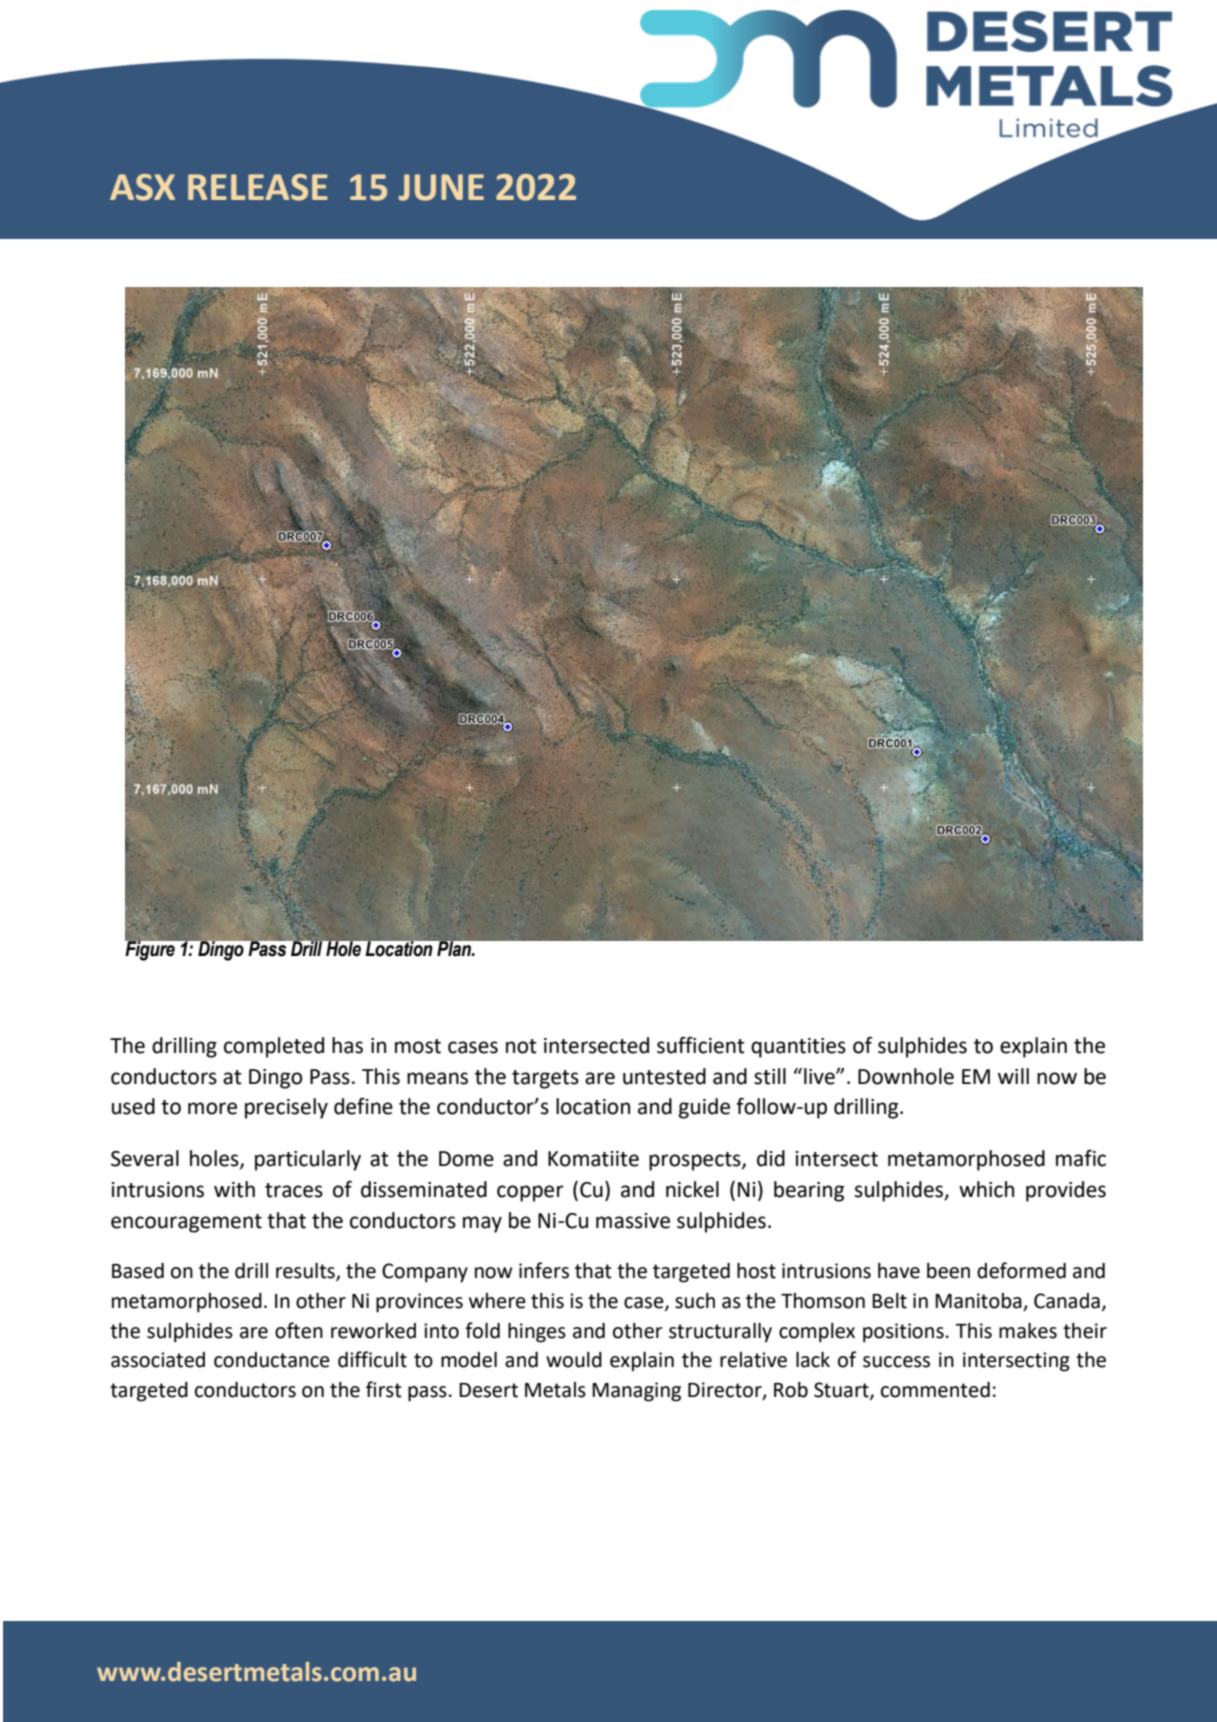  Describe the element at coordinates (212, 1108) in the image. I see `more` at that location.
